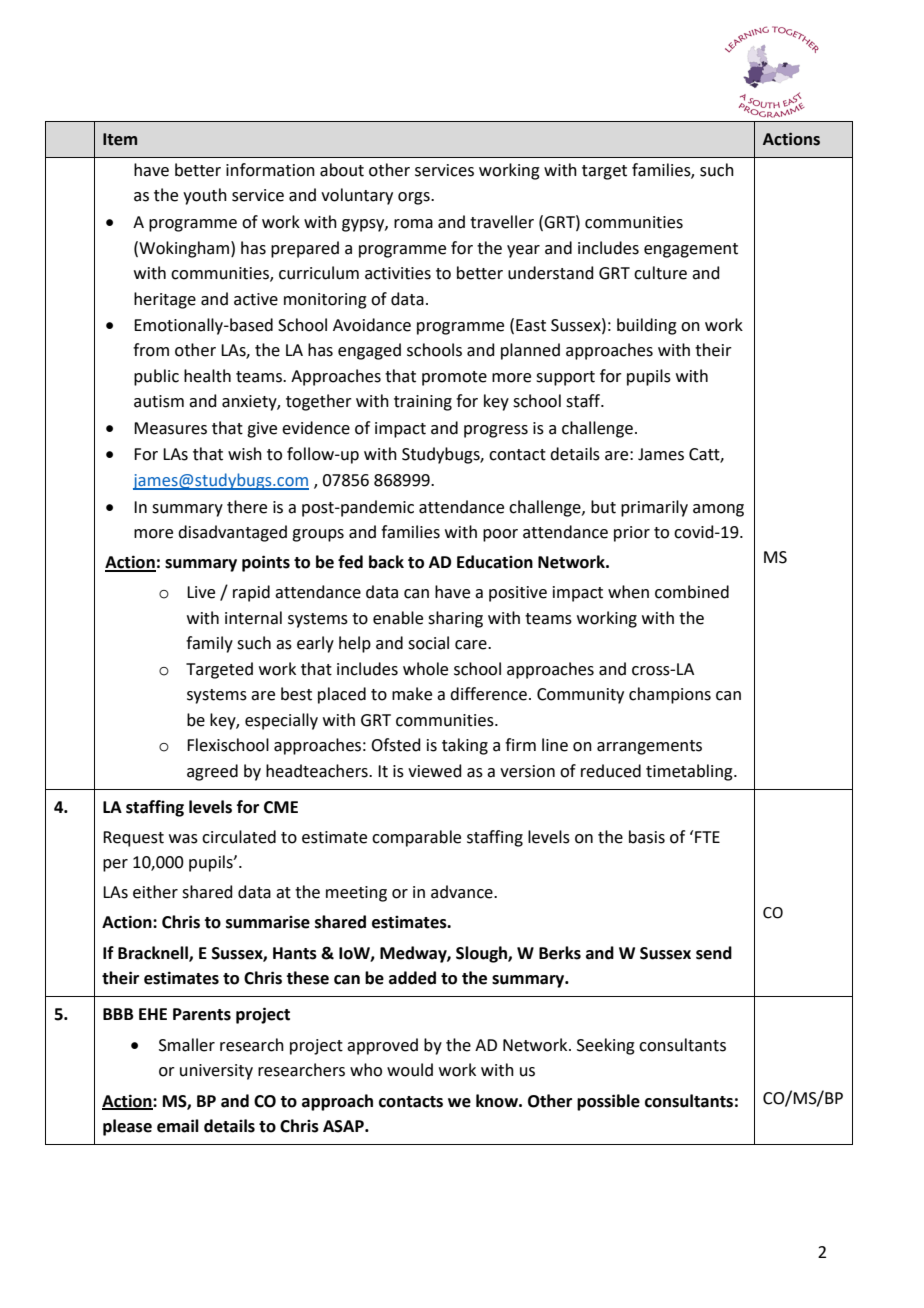 This screenshot has width=924, height=1308. What do you see at coordinates (416, 838) in the screenshot?
I see `comparable` at bounding box center [416, 838].
